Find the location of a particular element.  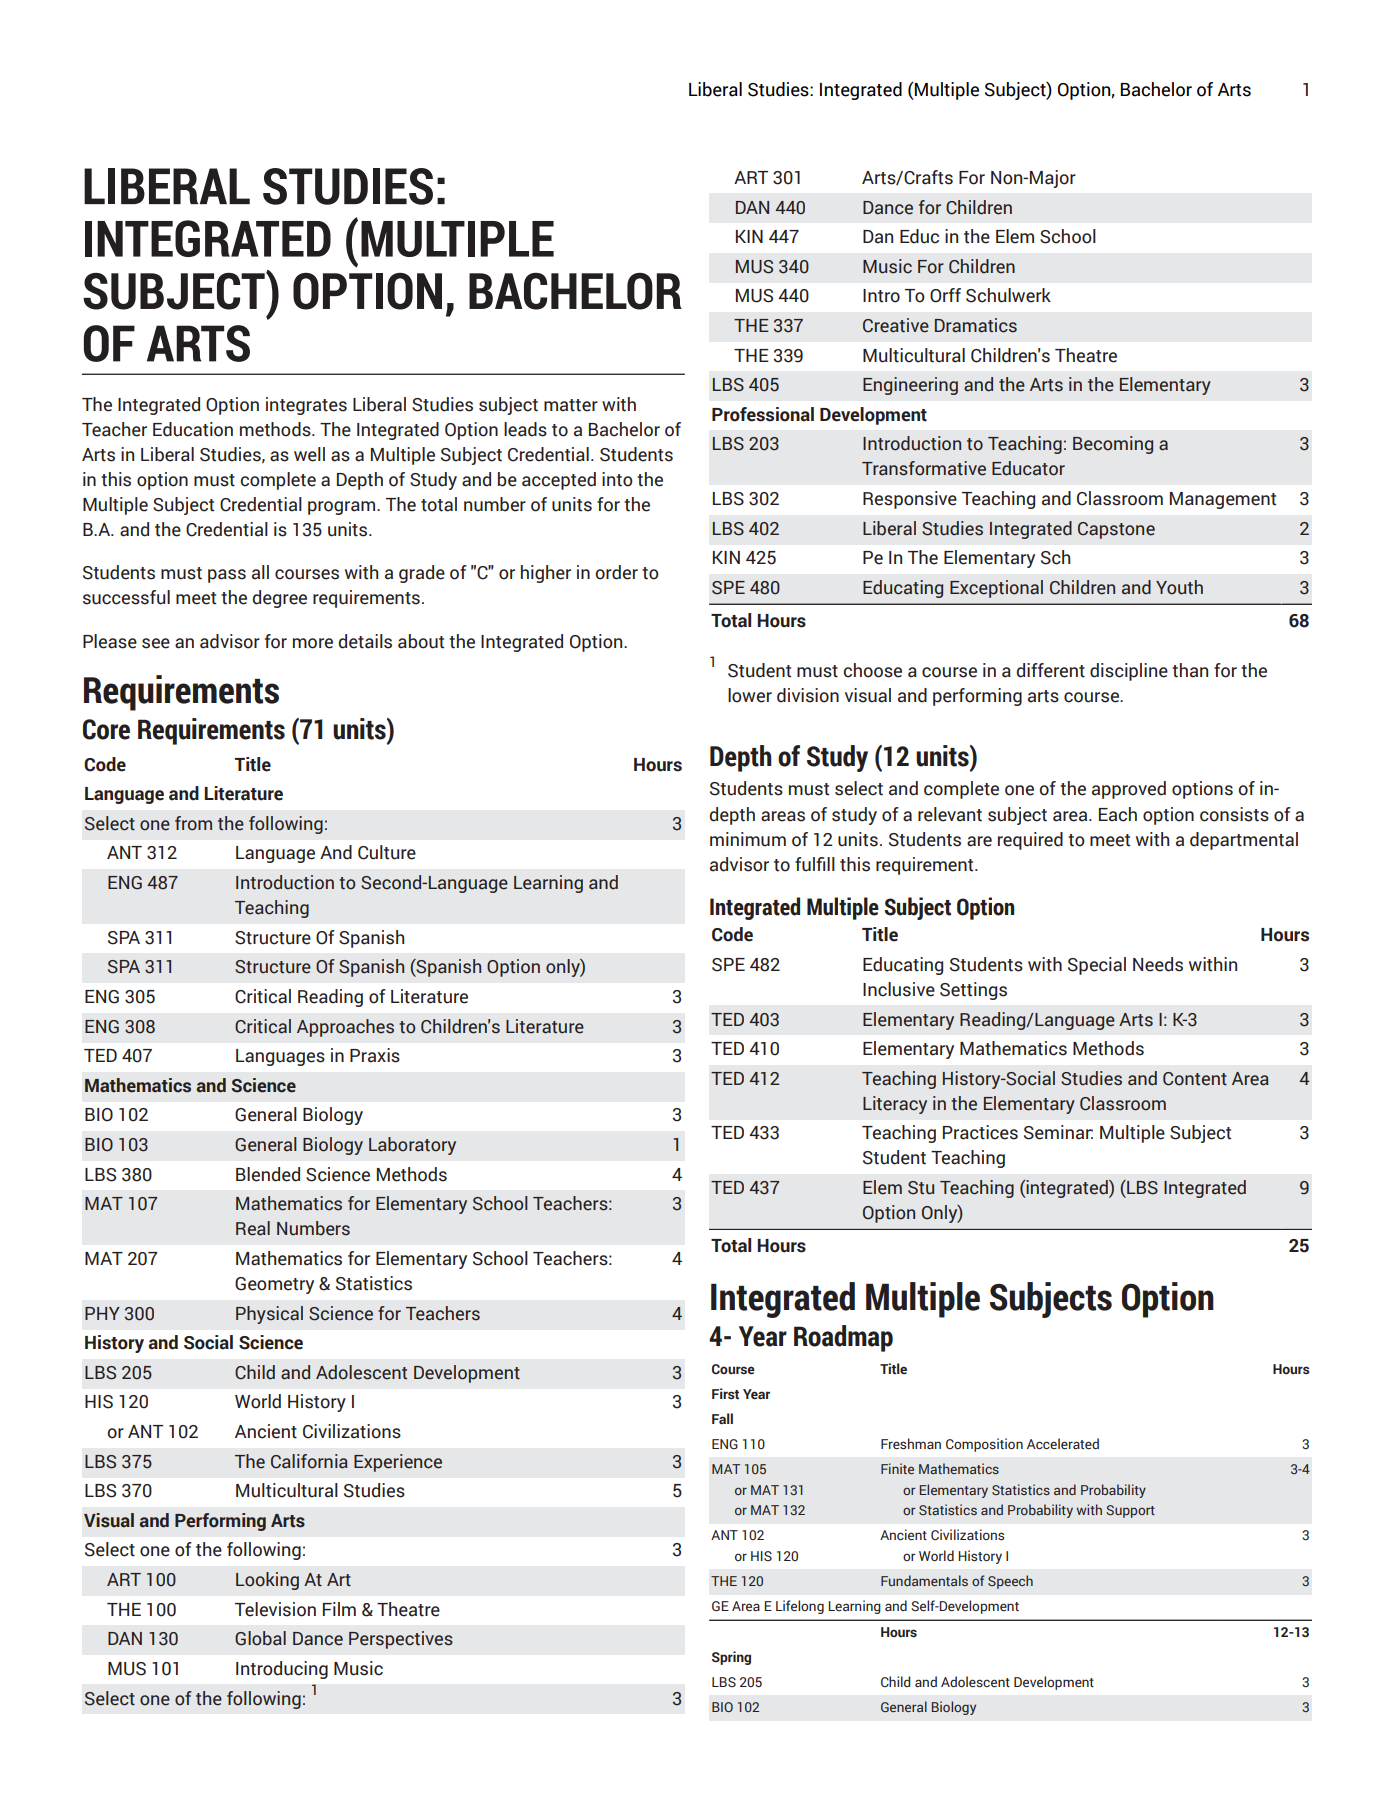

Inclusive is located at coordinates (899, 989).
